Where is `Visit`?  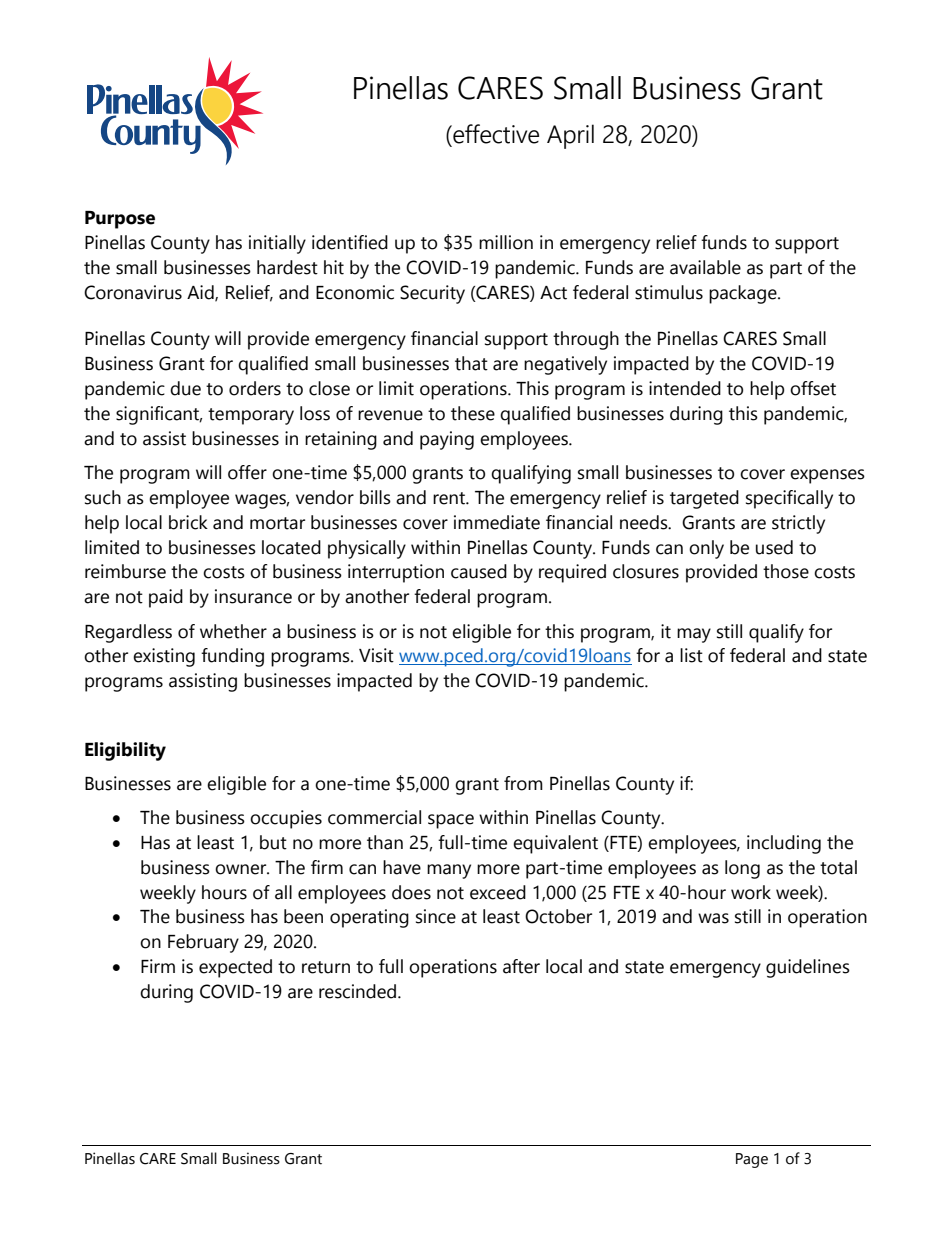 Visit is located at coordinates (376, 655).
